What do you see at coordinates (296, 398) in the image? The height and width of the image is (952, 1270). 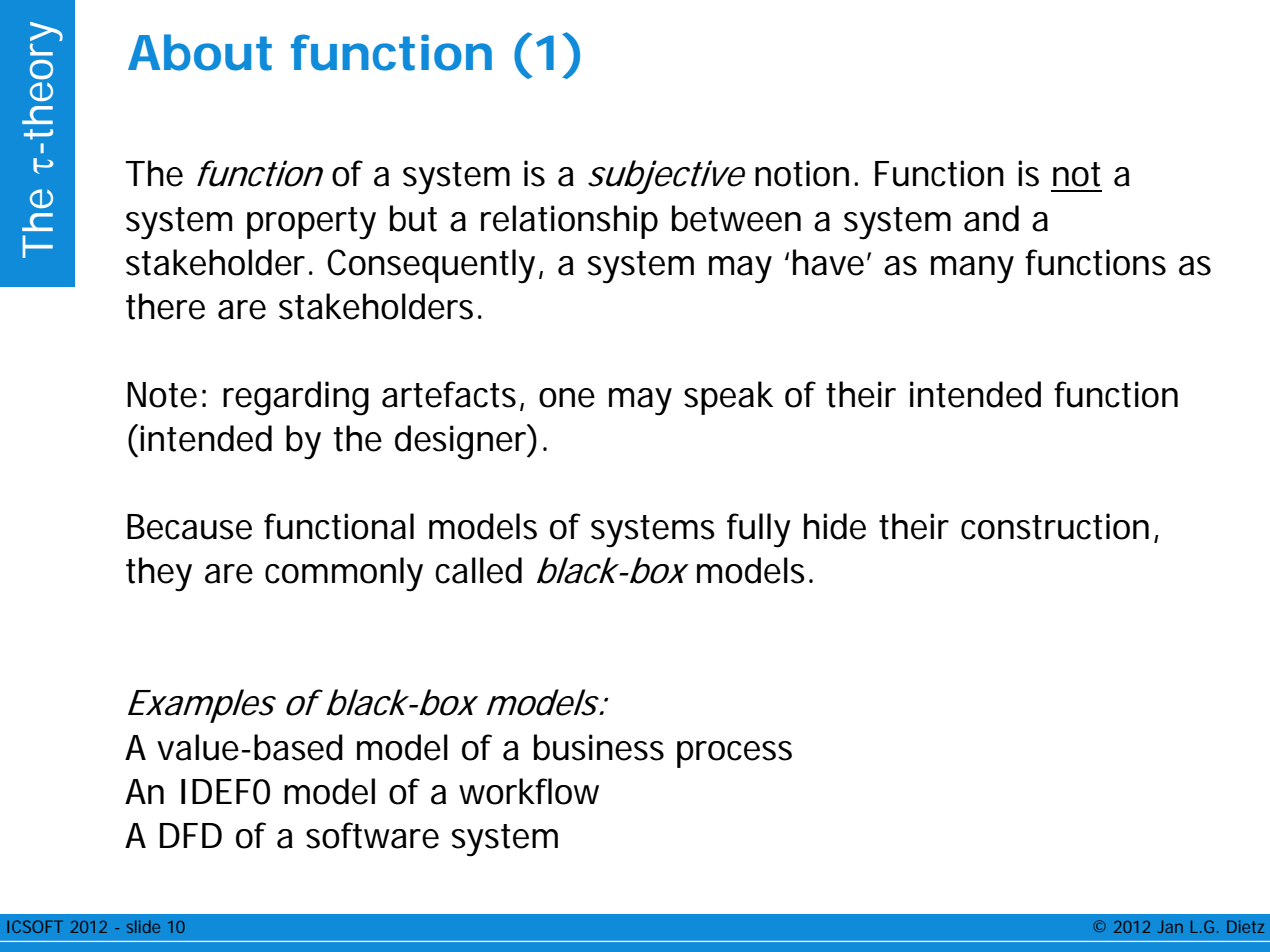 I see `regarding` at bounding box center [296, 398].
